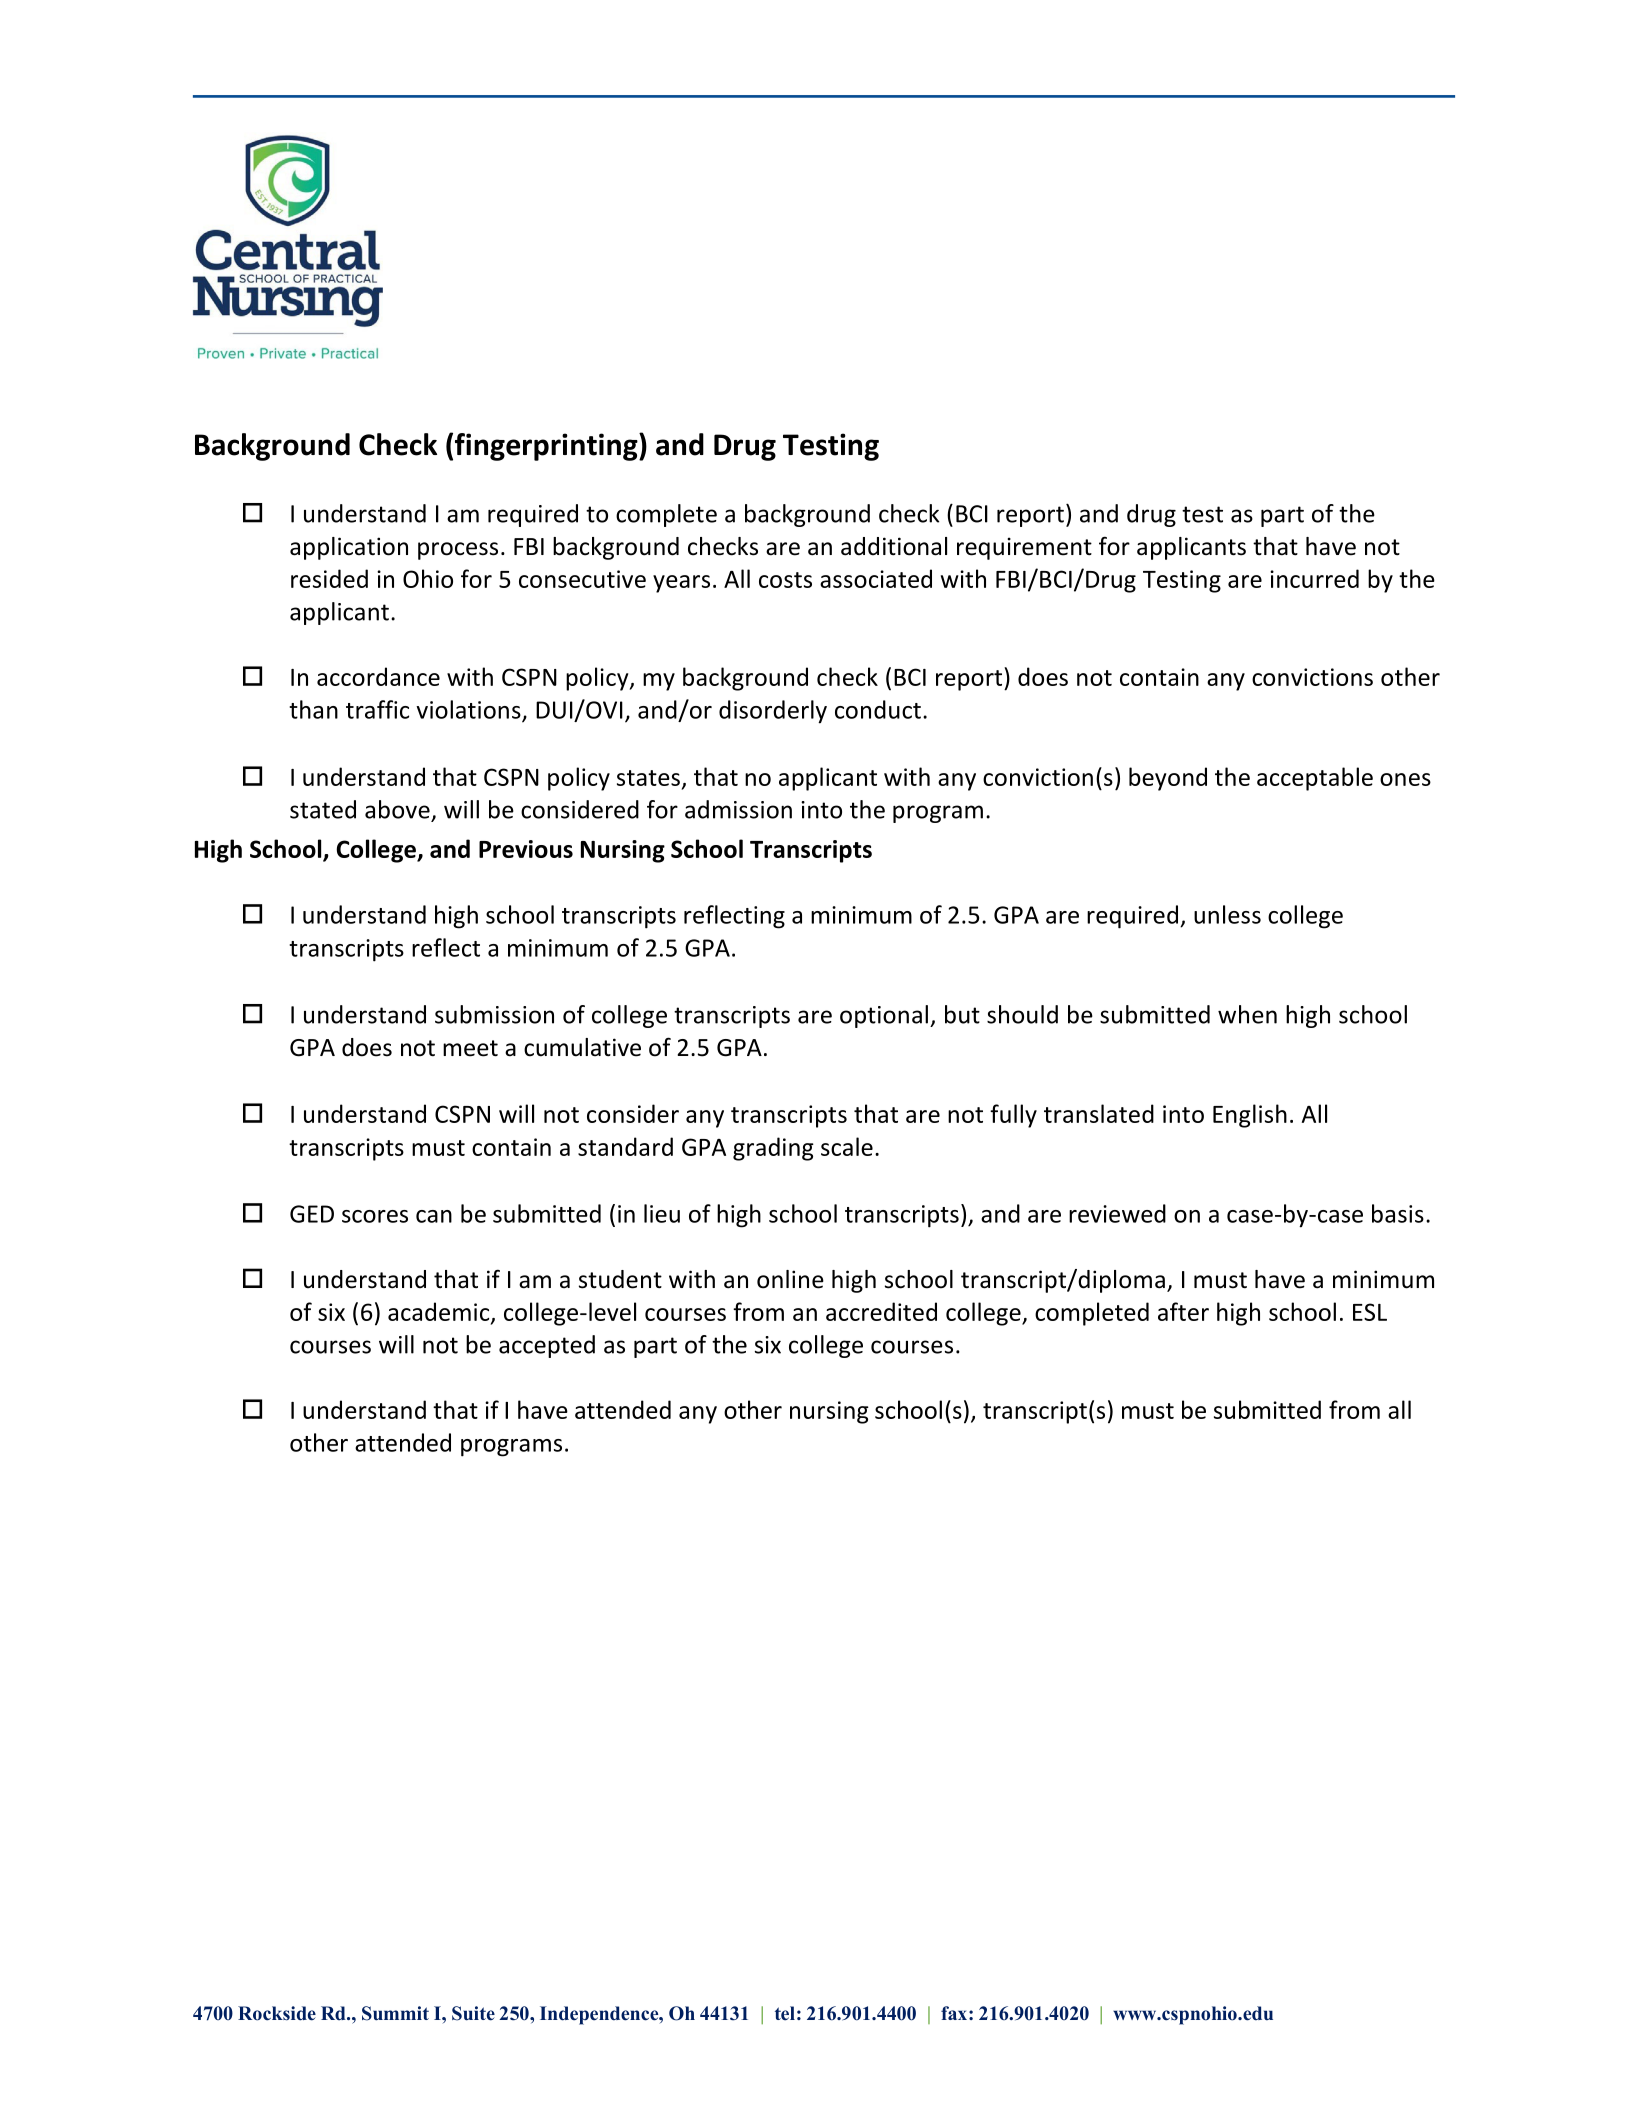 Image resolution: width=1639 pixels, height=2121 pixels. I want to click on incurred, so click(1314, 578).
